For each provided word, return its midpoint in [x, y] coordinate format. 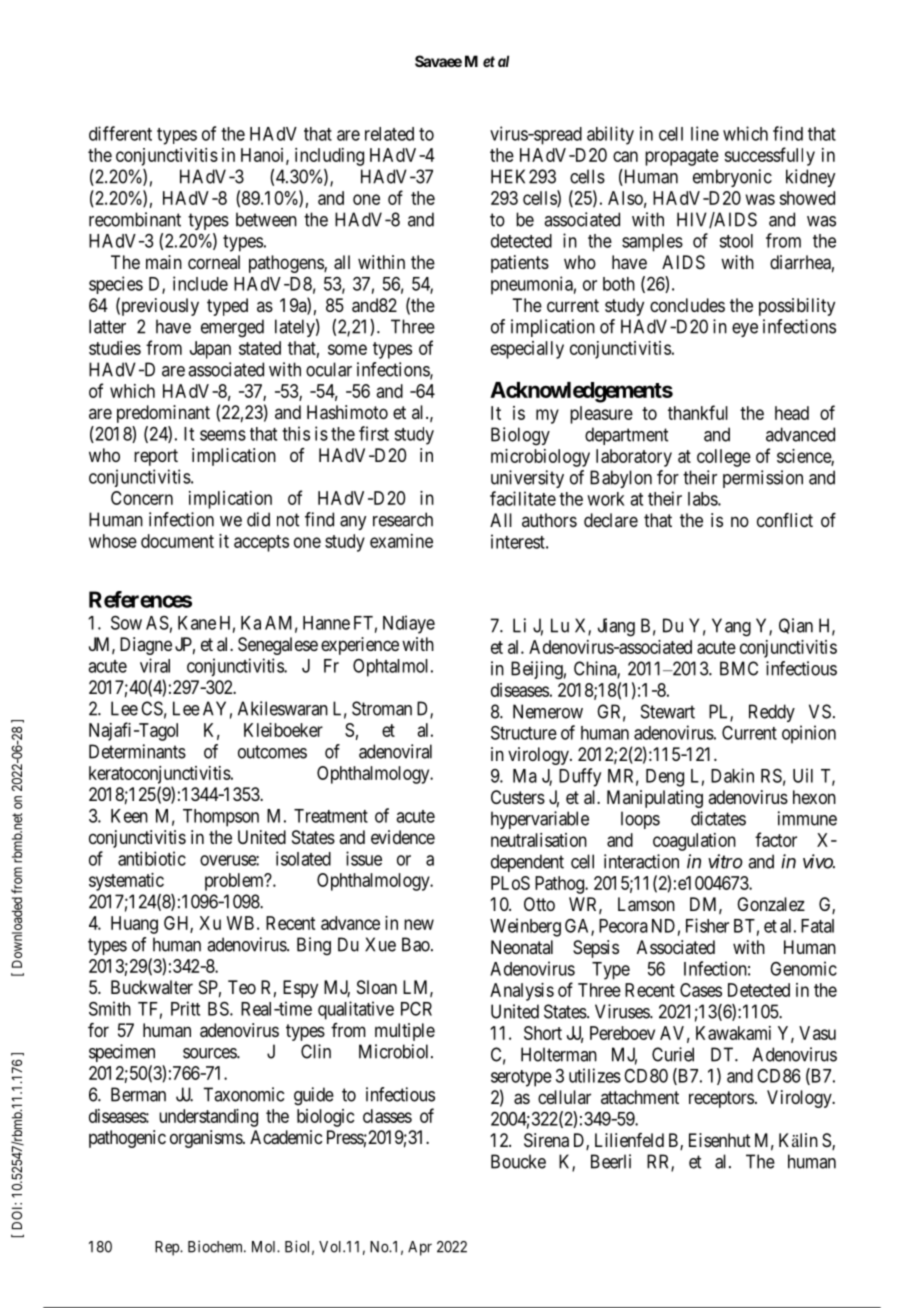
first [374, 433]
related [389, 134]
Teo [242, 987]
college [724, 458]
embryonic [732, 178]
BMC [739, 668]
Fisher [707, 925]
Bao [417, 944]
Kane [197, 623]
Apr [420, 1248]
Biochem [217, 1246]
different [120, 133]
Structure [524, 732]
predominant [163, 414]
